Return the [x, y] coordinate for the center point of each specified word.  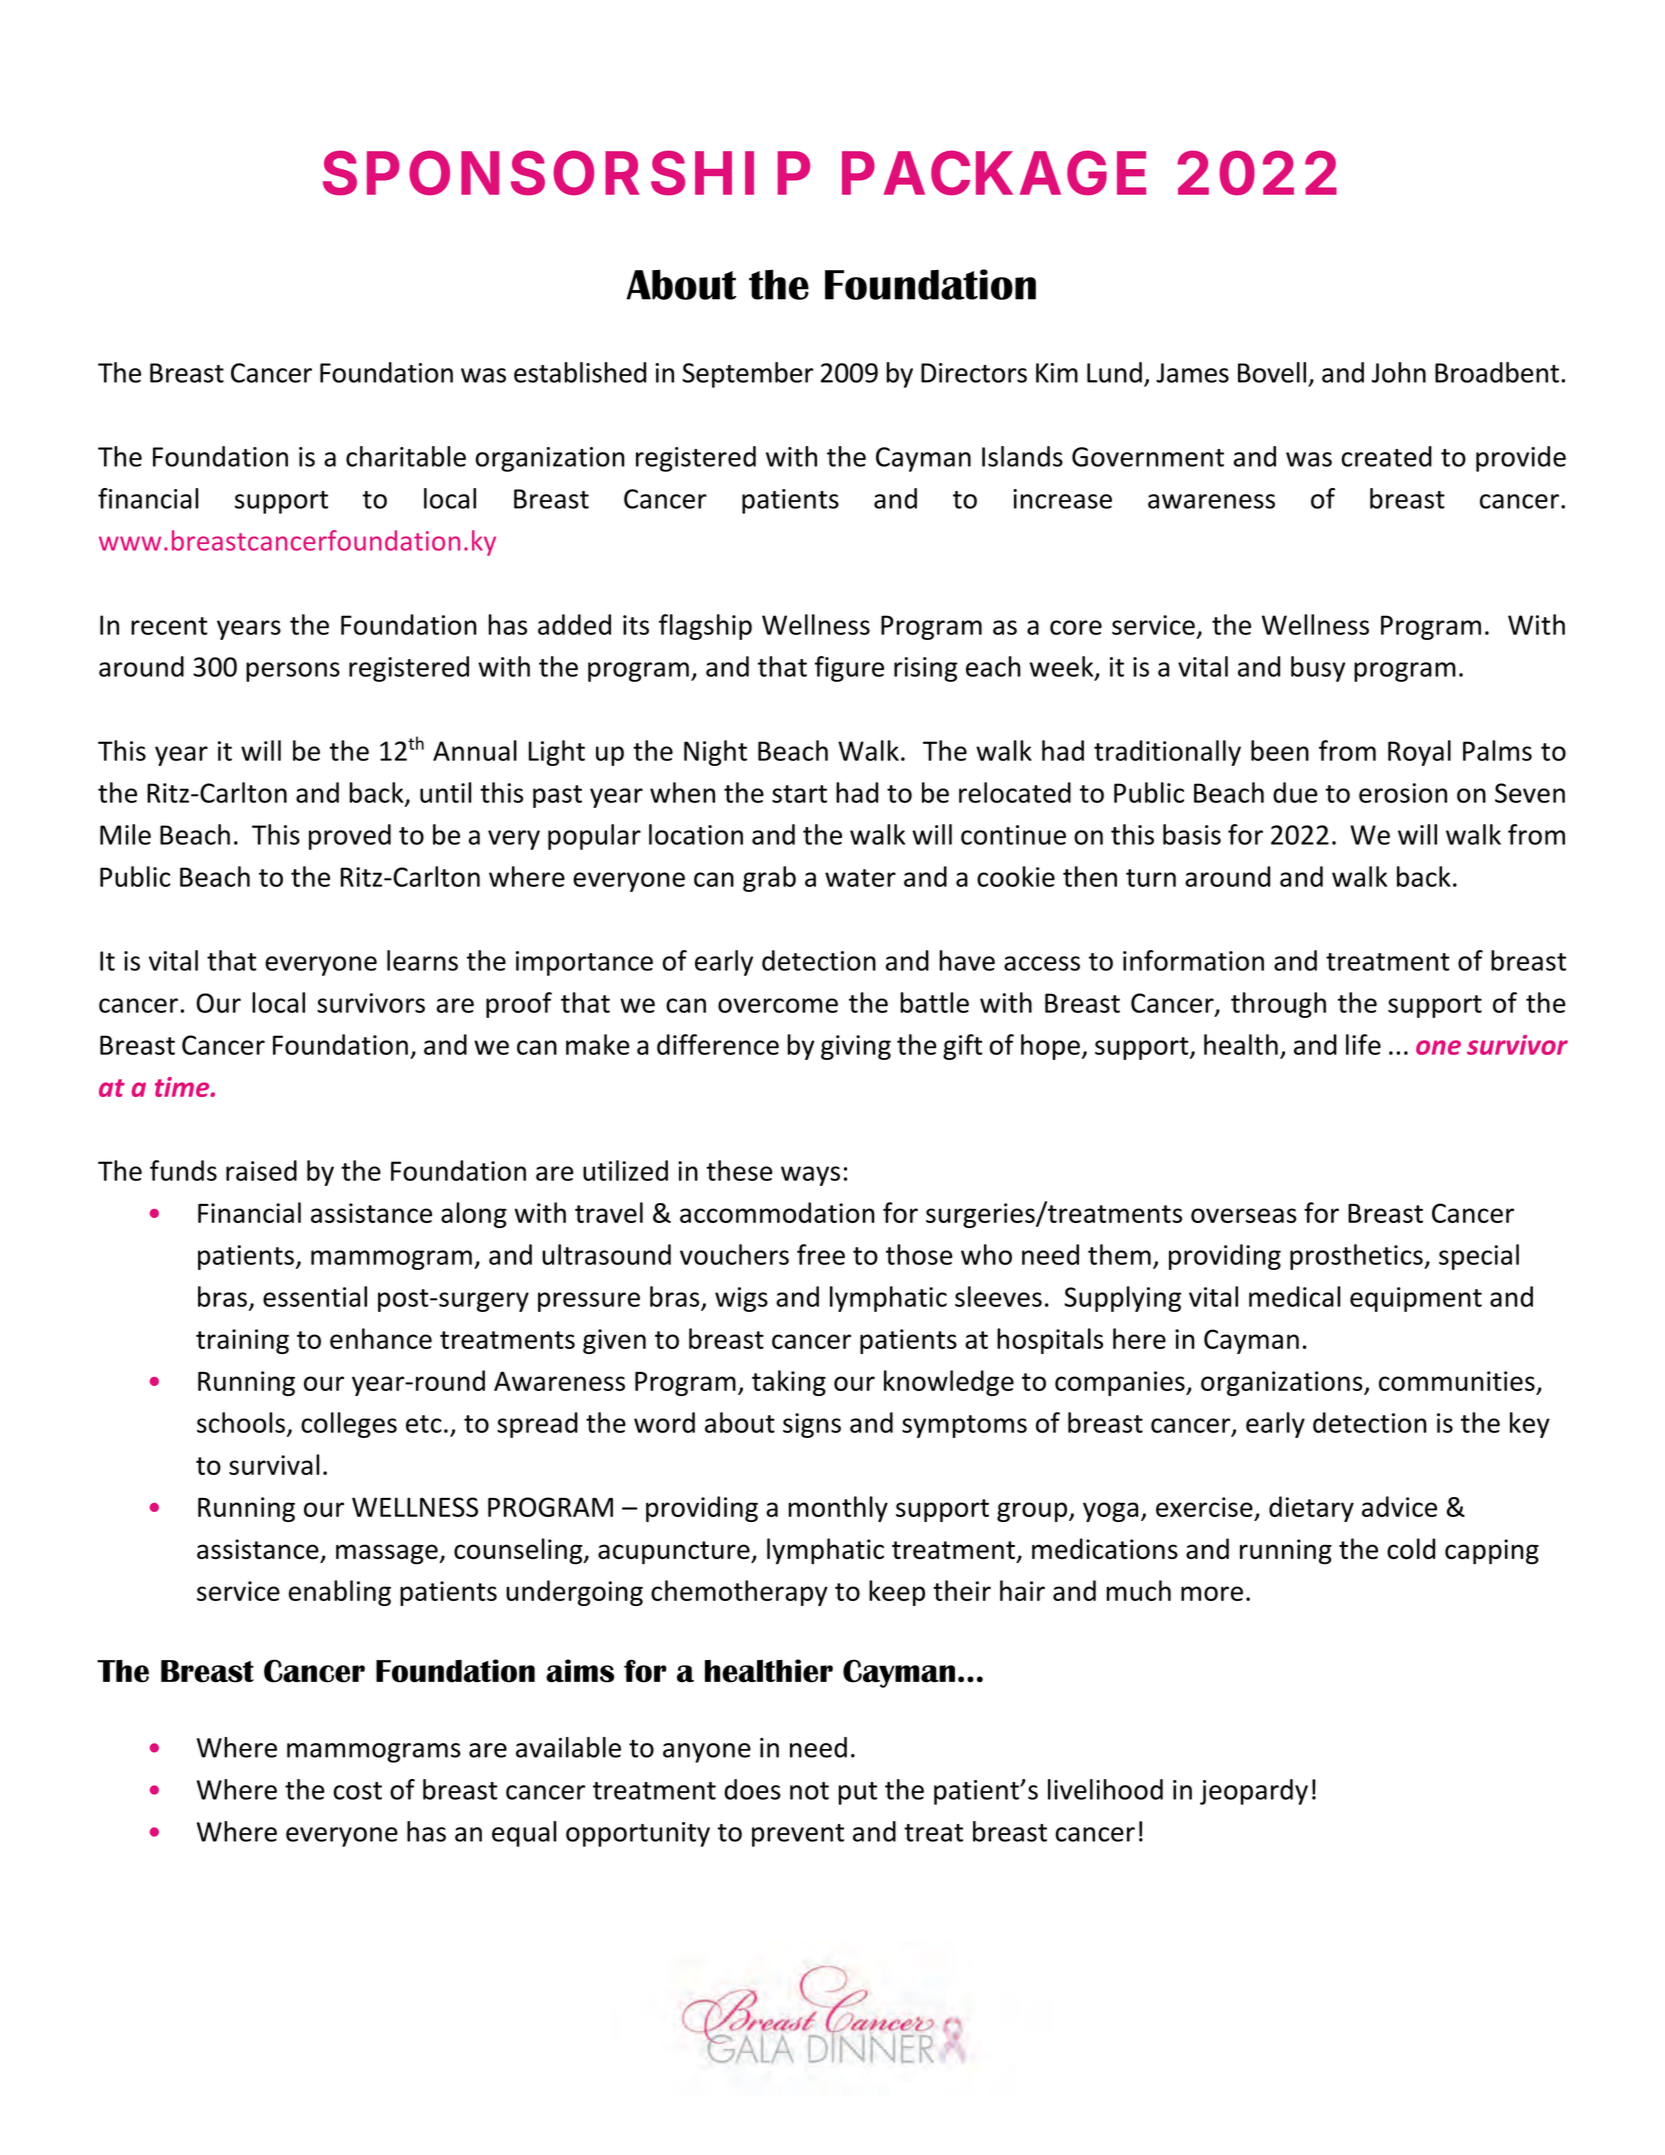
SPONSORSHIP [566, 173]
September [748, 375]
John [1399, 372]
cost [357, 1791]
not [809, 1791]
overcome [778, 1005]
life [1363, 1044]
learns [422, 960]
